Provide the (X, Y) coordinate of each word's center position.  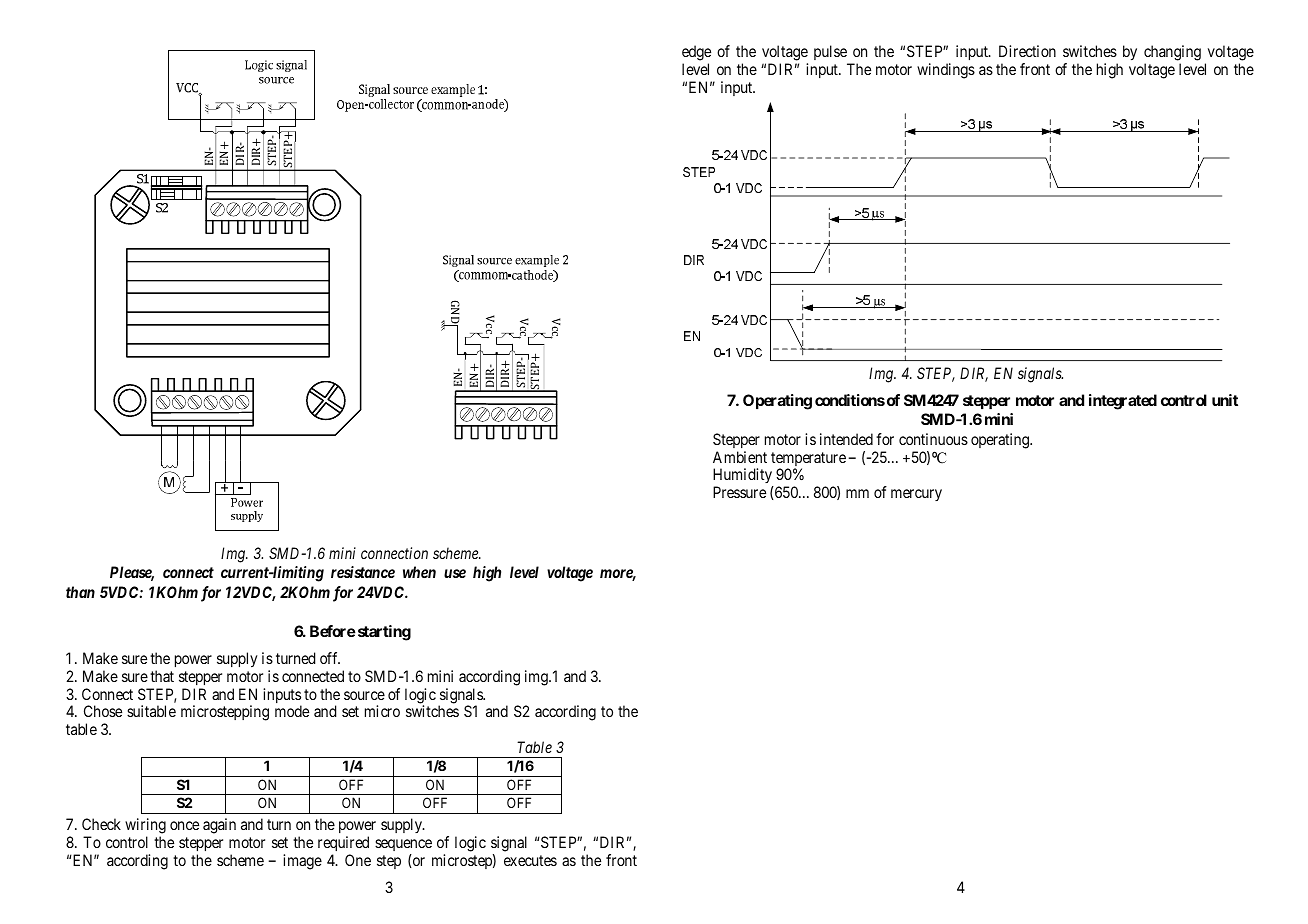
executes (530, 860)
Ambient (740, 457)
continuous (933, 439)
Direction (1027, 51)
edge (696, 54)
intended (846, 439)
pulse (831, 54)
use (455, 573)
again (219, 826)
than (80, 592)
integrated (1123, 402)
